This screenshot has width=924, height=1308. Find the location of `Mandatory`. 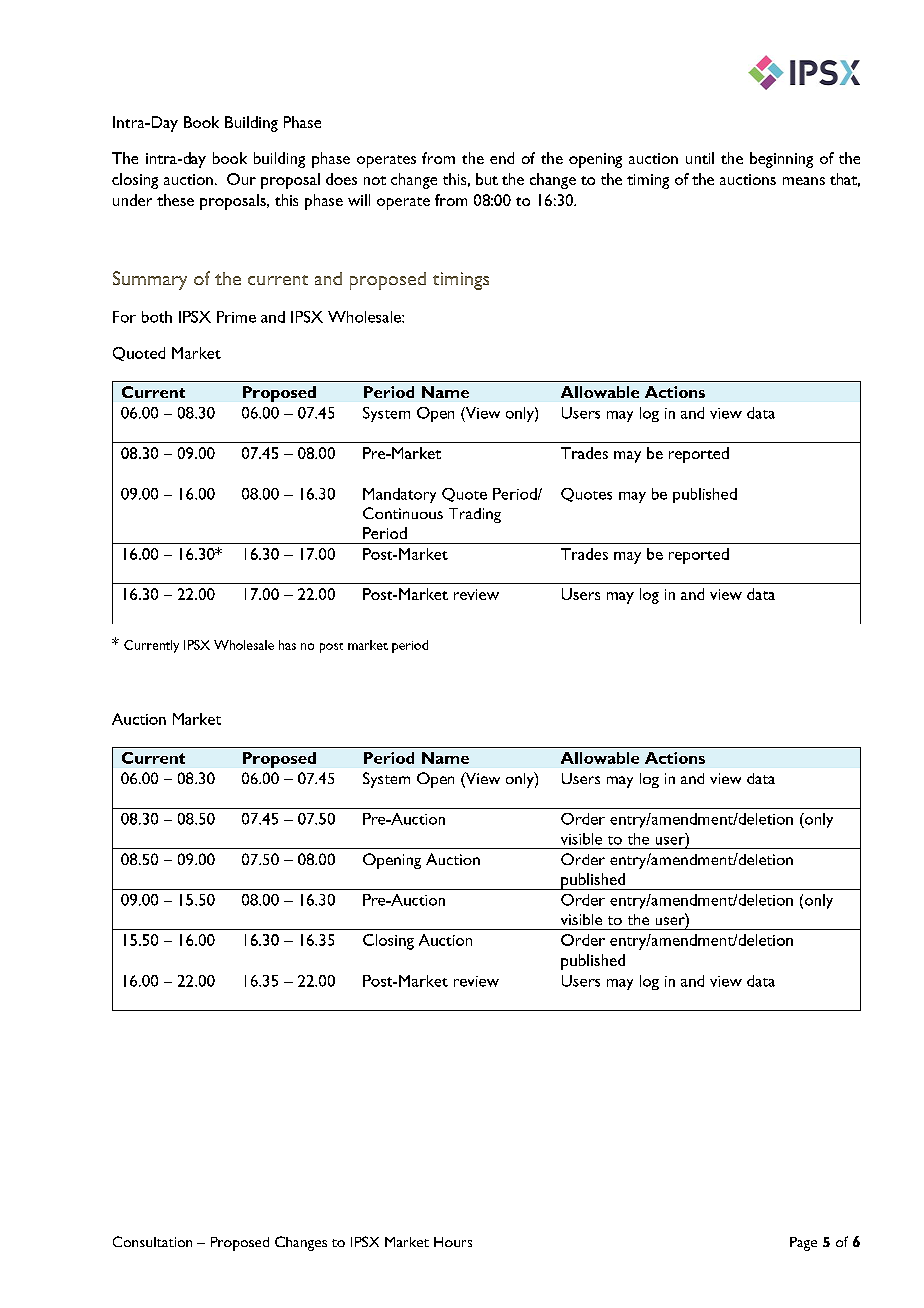

Mandatory is located at coordinates (399, 495).
